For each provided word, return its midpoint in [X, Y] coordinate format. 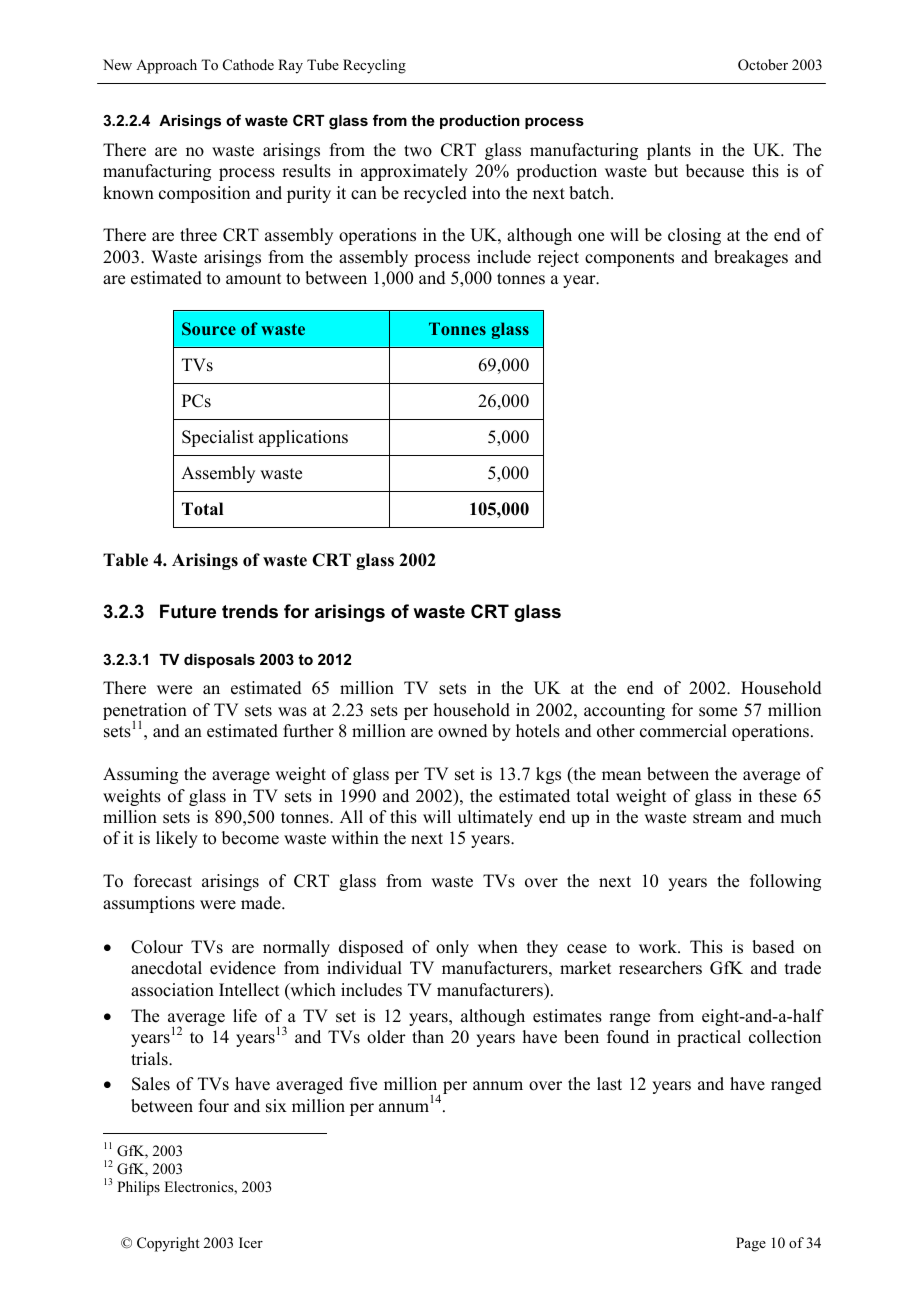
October [763, 65]
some [718, 712]
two [418, 151]
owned [463, 731]
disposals [219, 661]
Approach [166, 66]
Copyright [168, 1244]
